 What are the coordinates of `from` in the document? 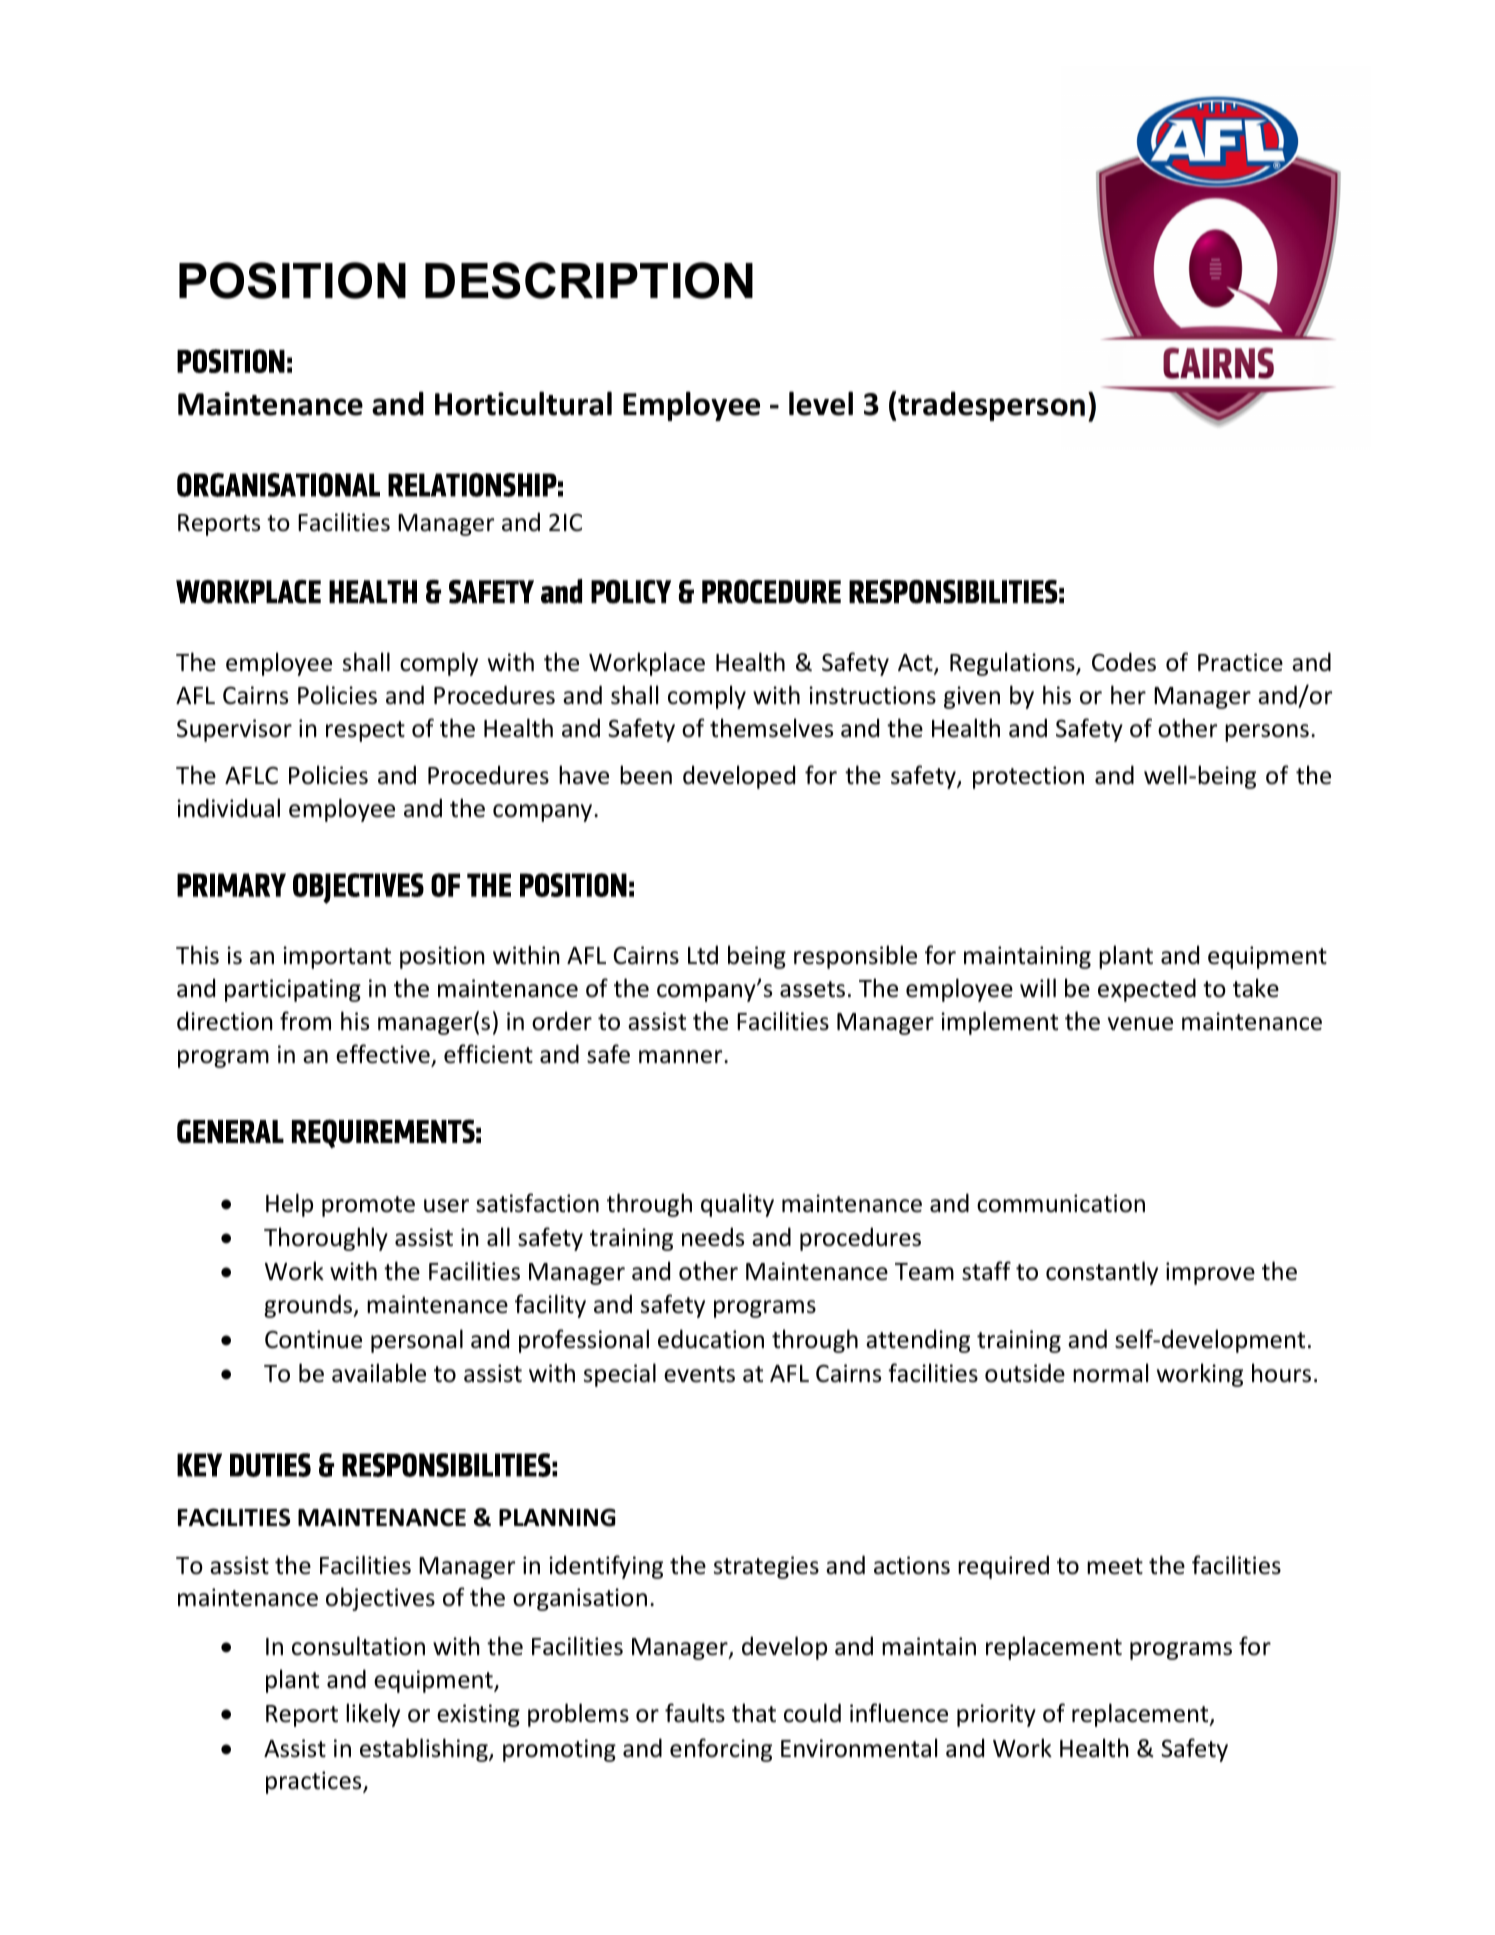 It's located at (305, 1021).
